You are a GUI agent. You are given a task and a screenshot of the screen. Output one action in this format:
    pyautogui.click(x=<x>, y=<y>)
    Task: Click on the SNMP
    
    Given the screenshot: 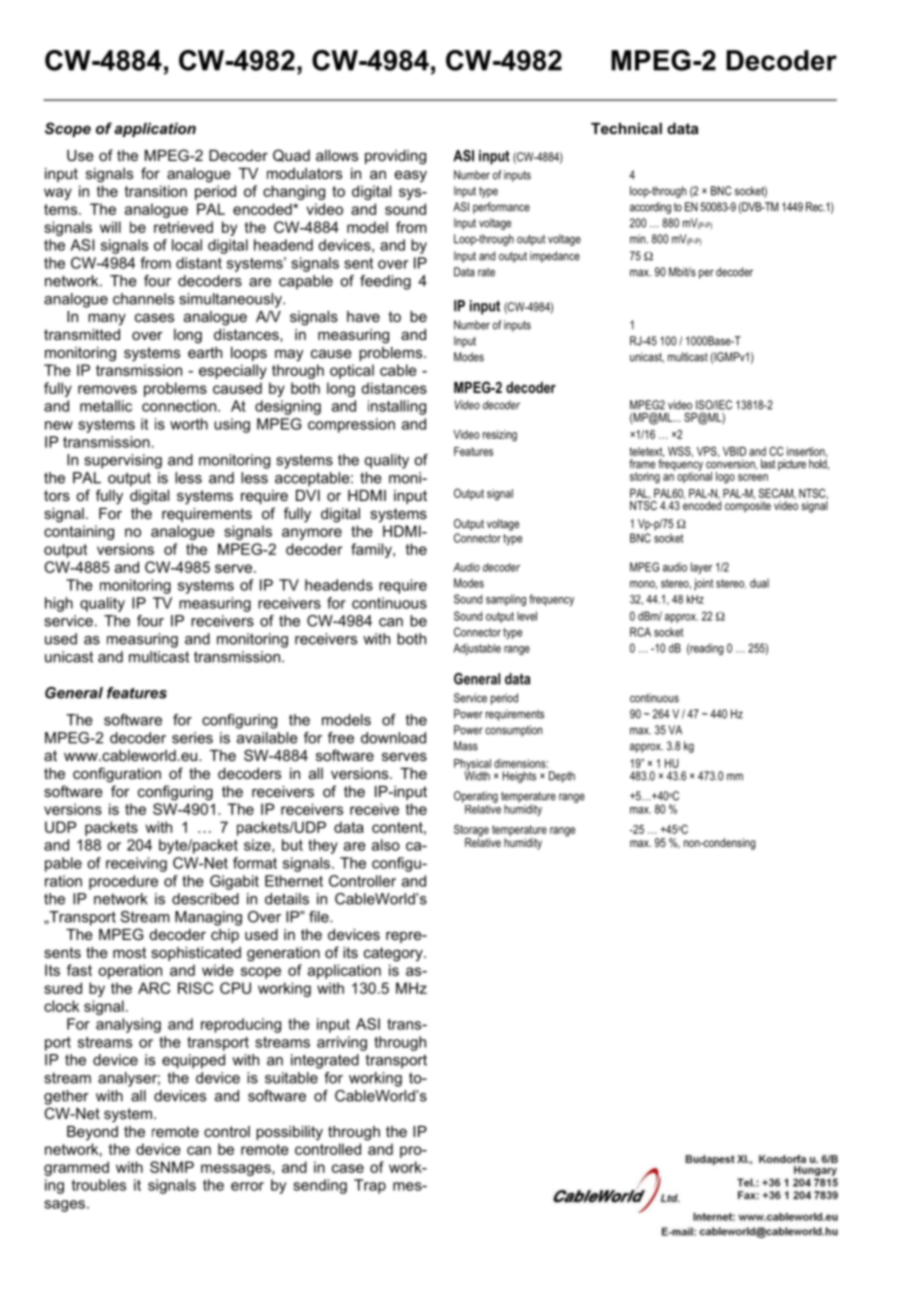 What is the action you would take?
    pyautogui.click(x=172, y=1167)
